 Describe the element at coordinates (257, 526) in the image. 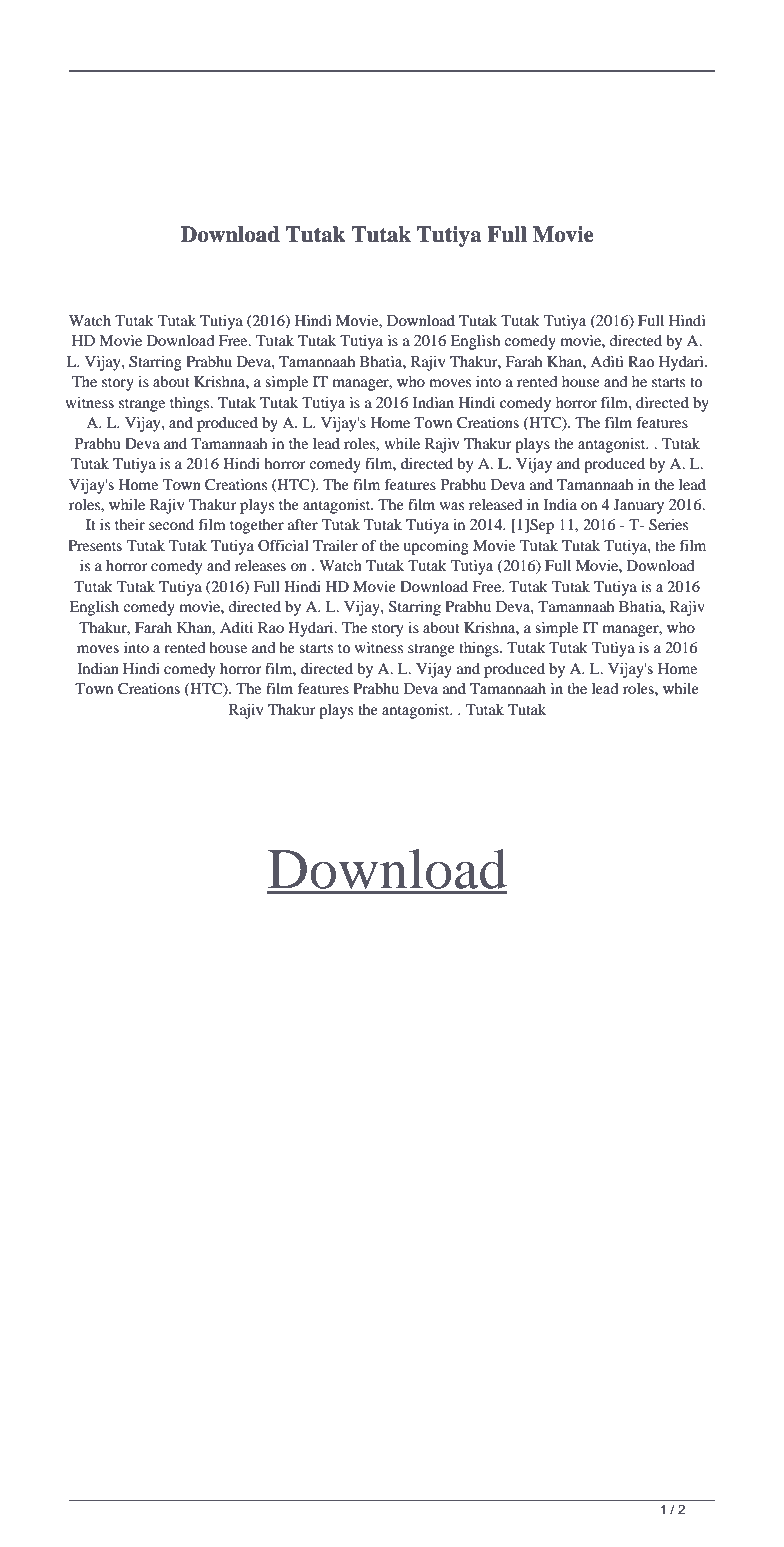

I see `together` at that location.
